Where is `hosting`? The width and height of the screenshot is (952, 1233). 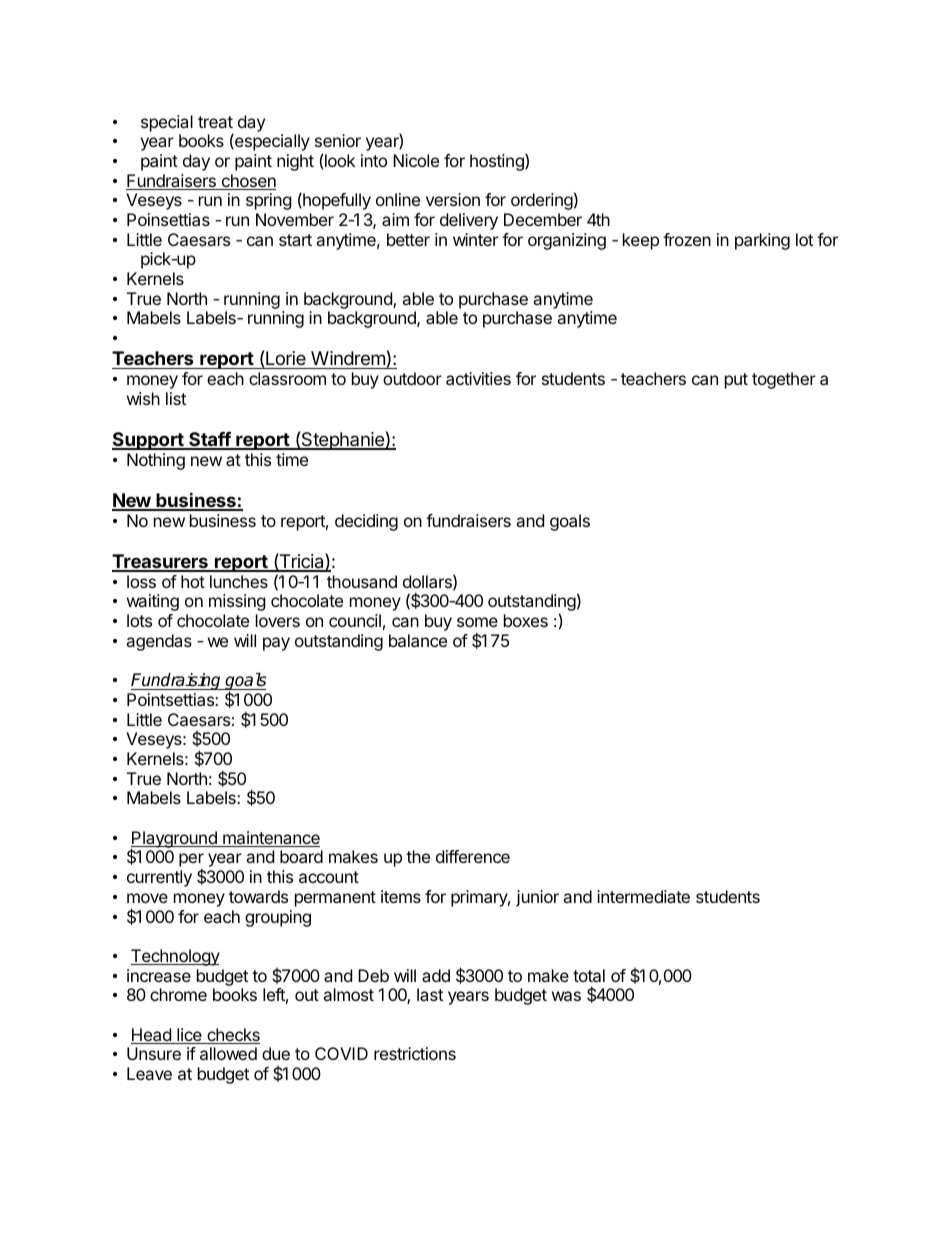 hosting is located at coordinates (498, 162).
